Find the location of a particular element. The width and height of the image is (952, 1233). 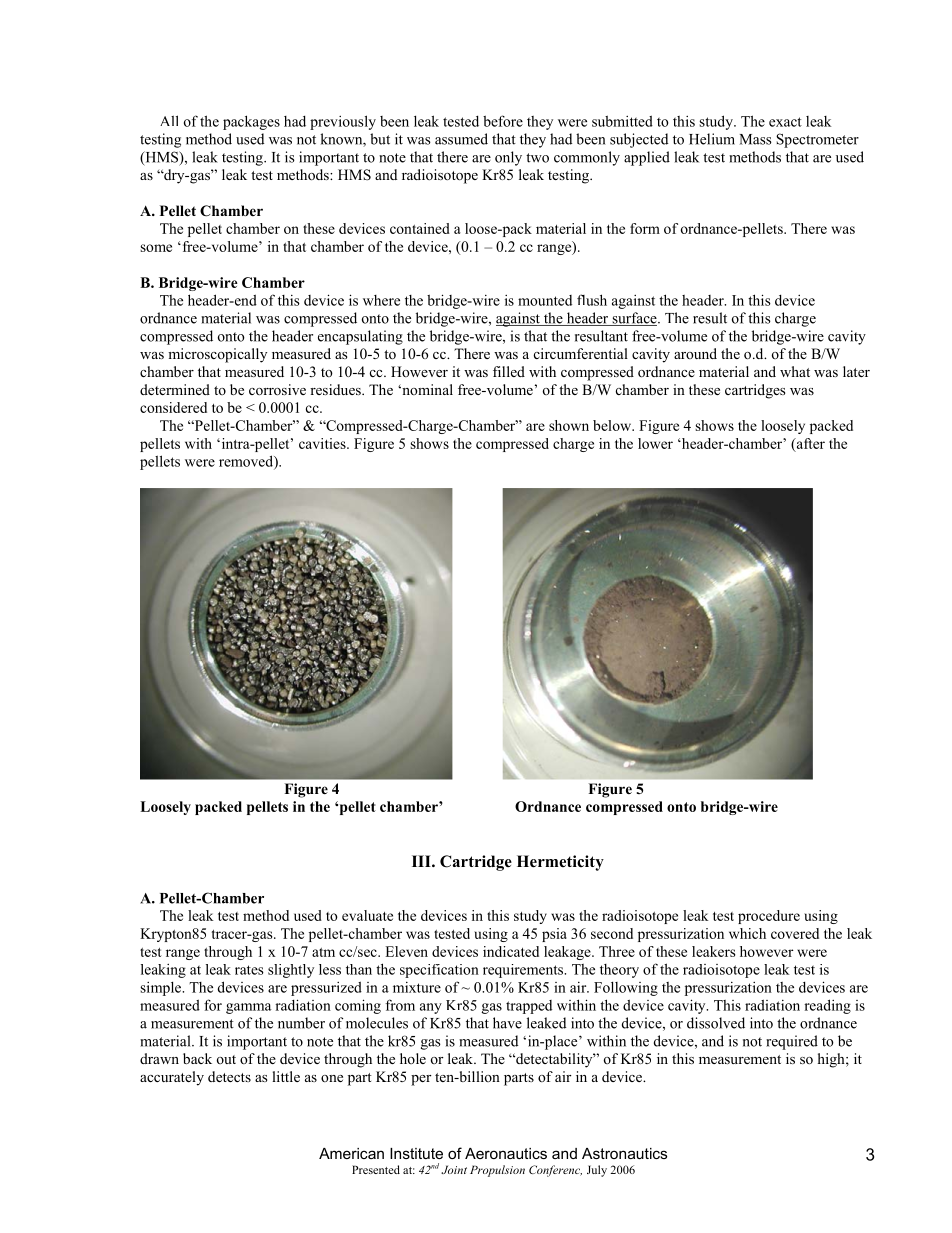

Aeronautics is located at coordinates (506, 1153).
